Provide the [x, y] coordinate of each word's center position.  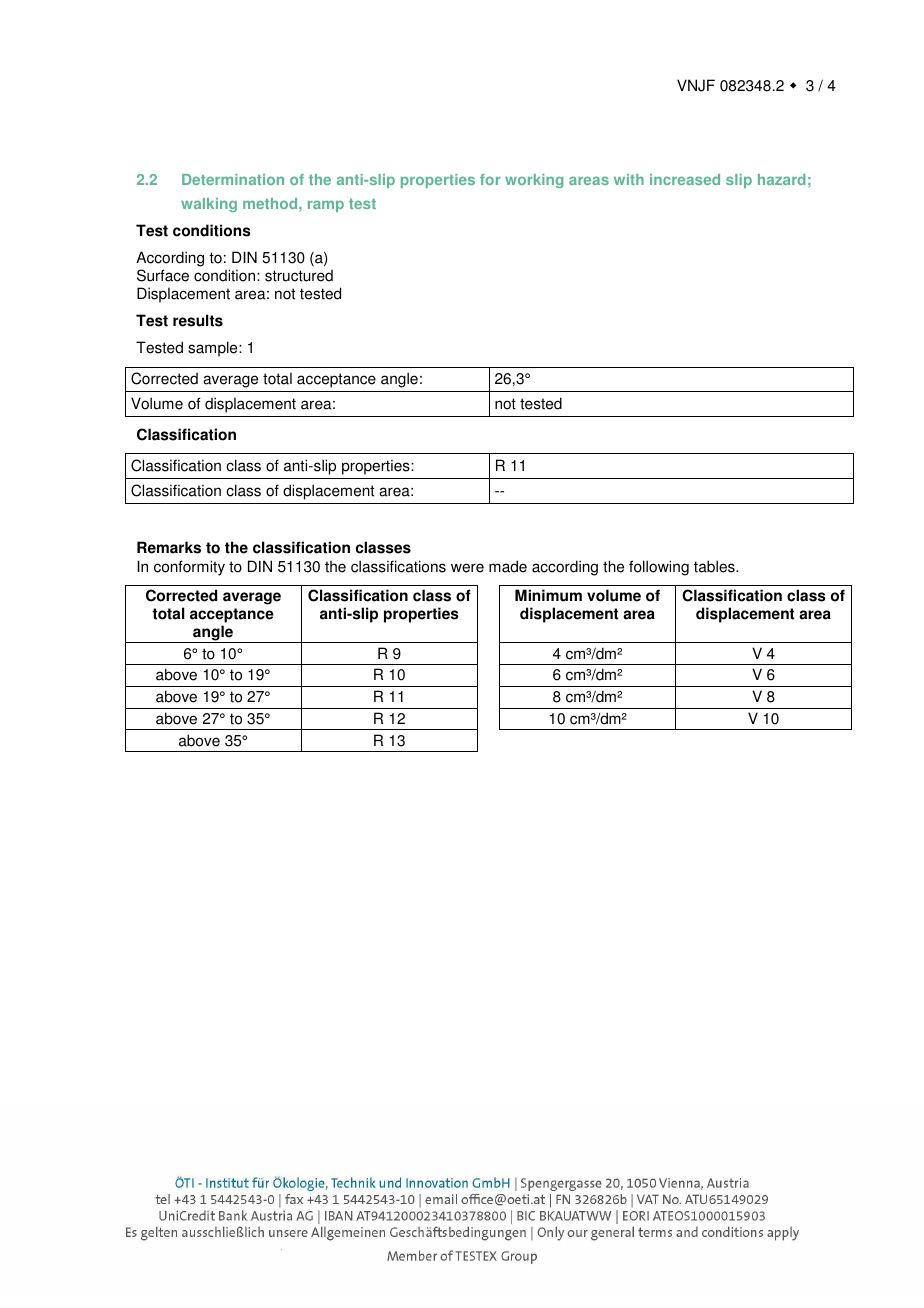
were [467, 568]
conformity [189, 568]
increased [685, 179]
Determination [233, 179]
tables [715, 566]
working [534, 181]
